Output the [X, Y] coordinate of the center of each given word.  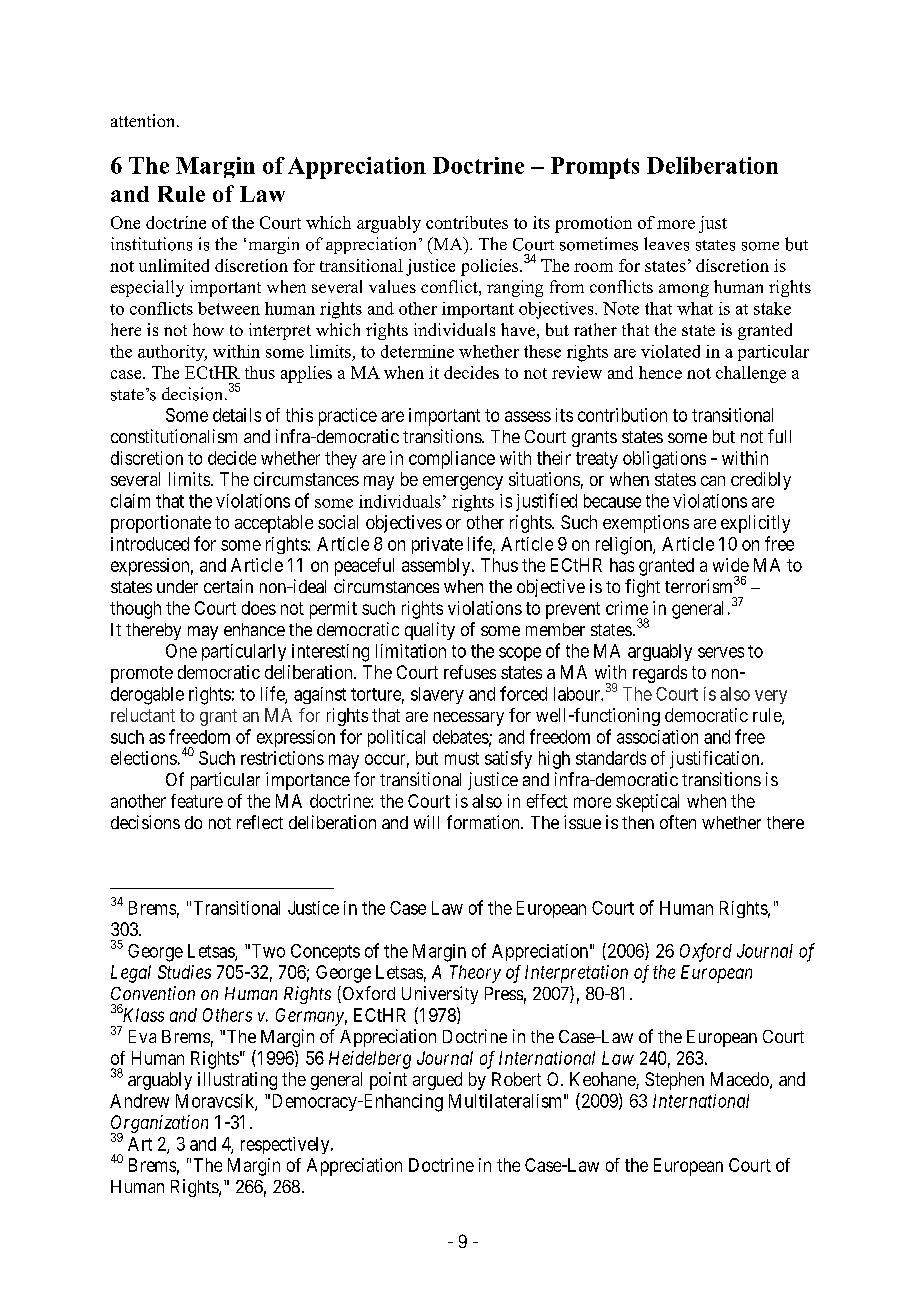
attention [144, 120]
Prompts [595, 168]
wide [731, 565]
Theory [475, 974]
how [208, 329]
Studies [184, 972]
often [678, 822]
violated [670, 351]
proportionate [161, 524]
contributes [467, 222]
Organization [159, 1125]
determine [417, 351]
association [657, 737]
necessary [469, 719]
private [437, 545]
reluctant [143, 715]
